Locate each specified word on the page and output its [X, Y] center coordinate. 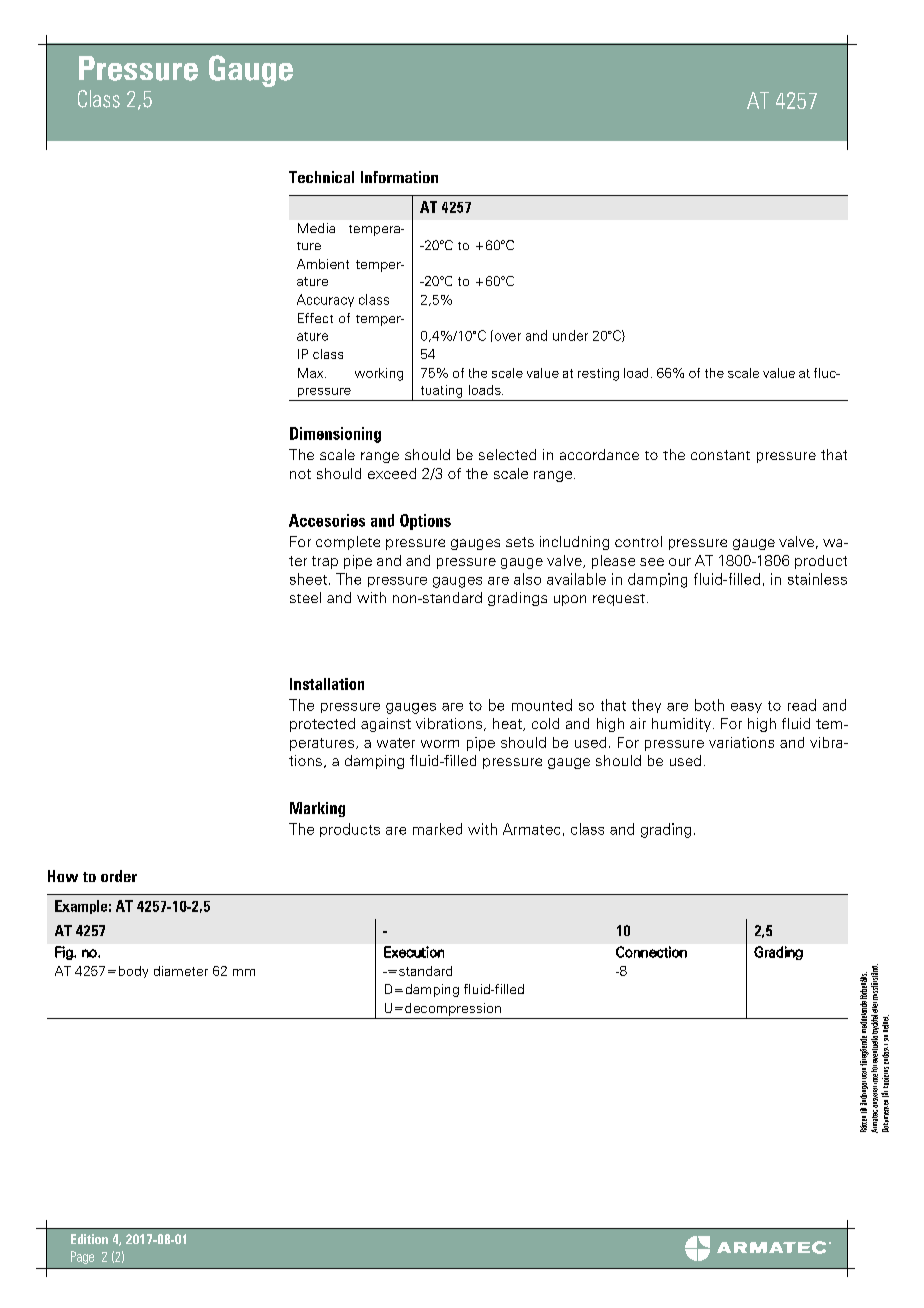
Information [399, 177]
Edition [89, 1239]
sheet [310, 579]
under [570, 335]
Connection [651, 952]
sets [520, 542]
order [119, 876]
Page [82, 1257]
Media [316, 228]
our [680, 562]
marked [437, 829]
